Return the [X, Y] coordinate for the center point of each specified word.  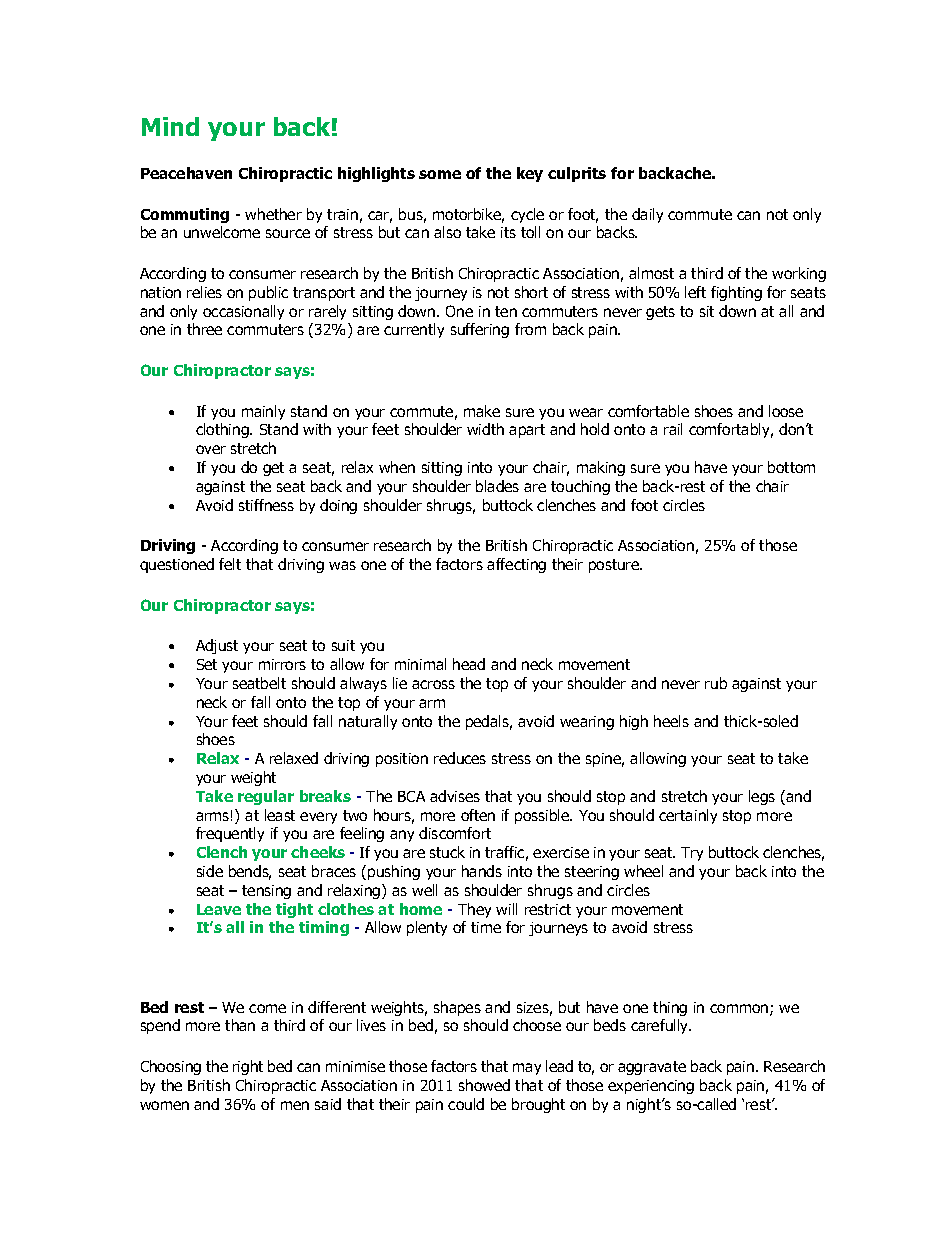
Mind [170, 126]
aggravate [652, 1068]
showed [484, 1085]
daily [647, 215]
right [248, 1067]
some [440, 174]
